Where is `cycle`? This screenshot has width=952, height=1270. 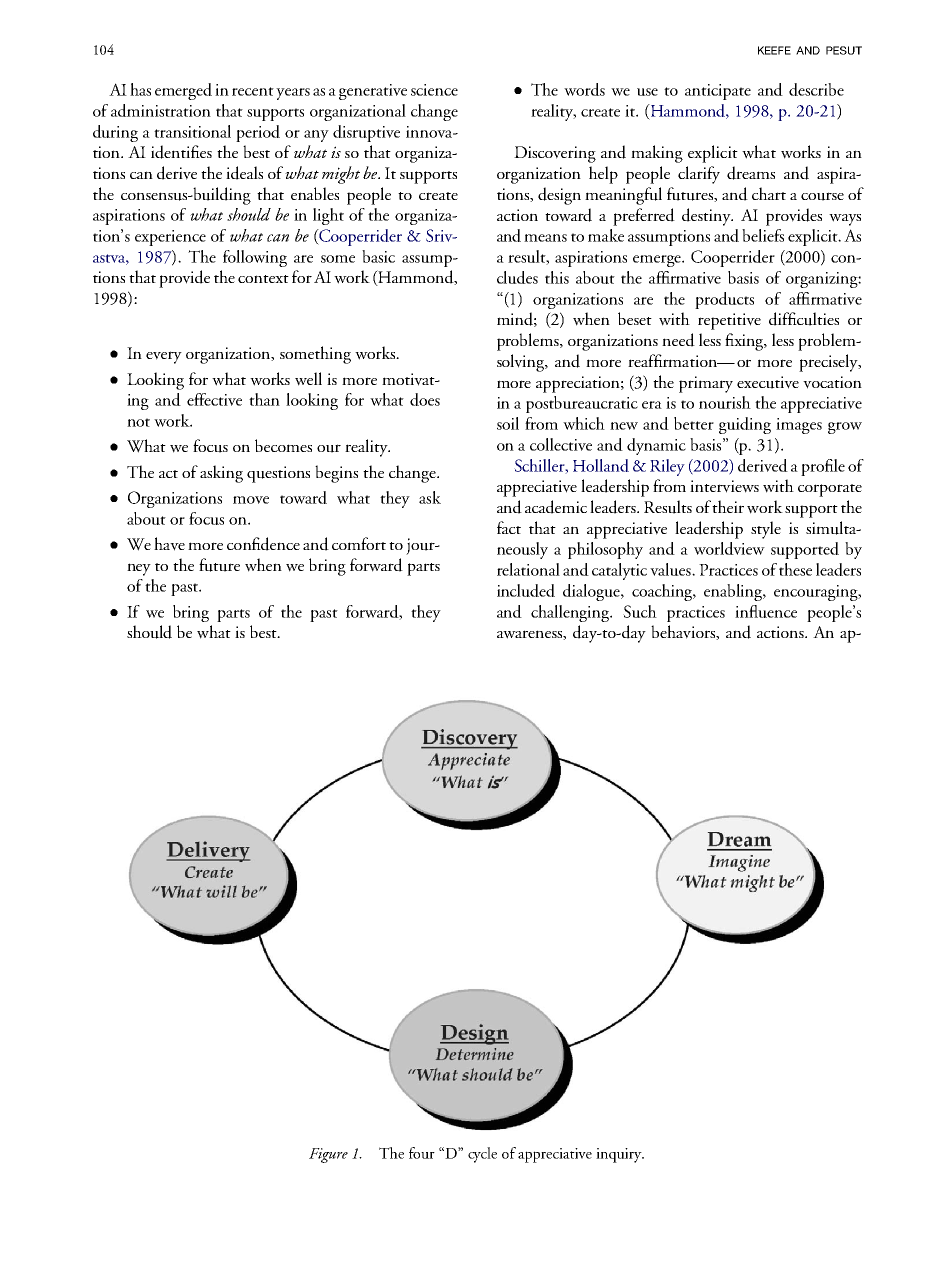
cycle is located at coordinates (482, 1155).
